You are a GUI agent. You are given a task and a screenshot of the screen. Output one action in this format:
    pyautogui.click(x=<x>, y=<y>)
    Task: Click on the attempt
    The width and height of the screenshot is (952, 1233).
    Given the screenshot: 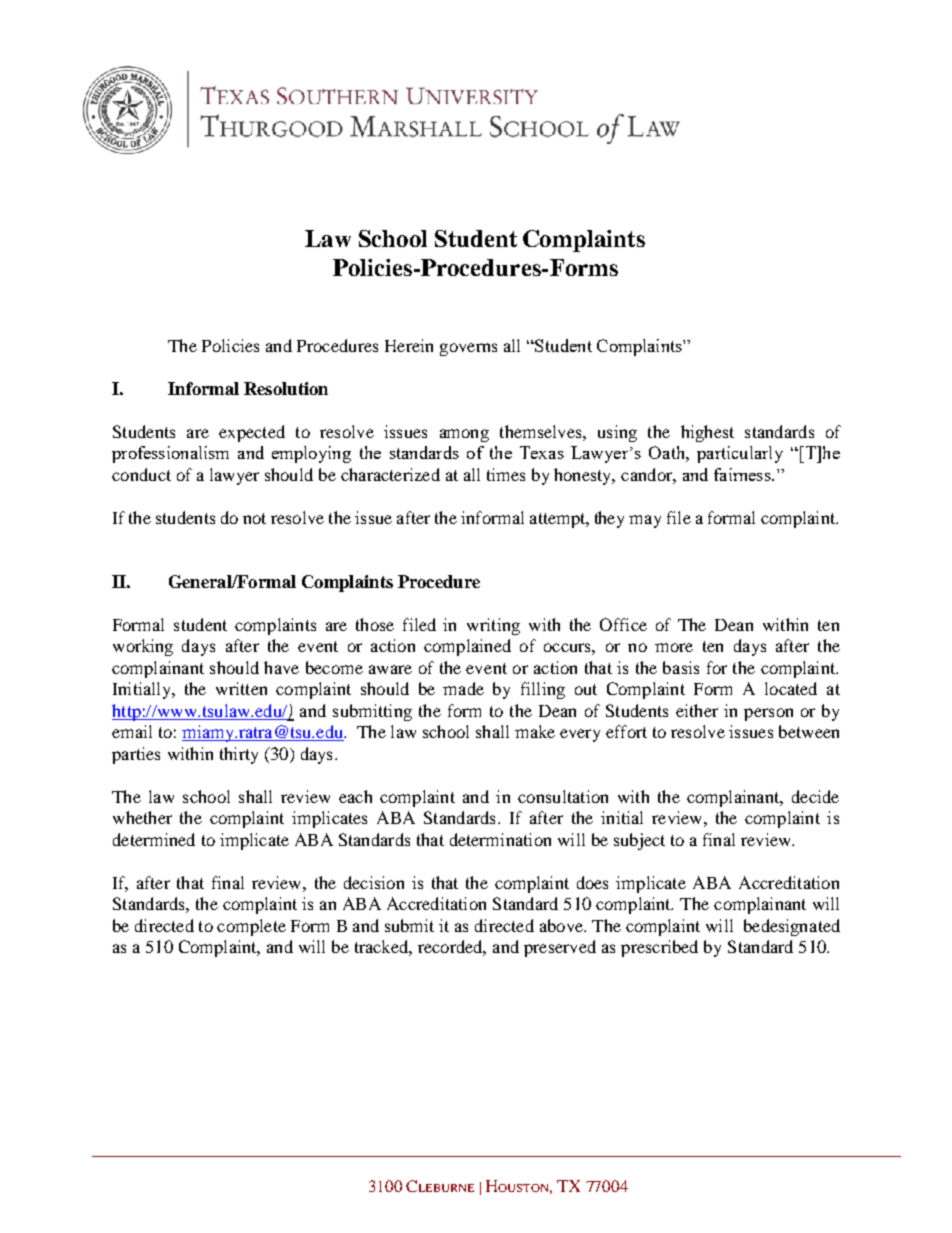 What is the action you would take?
    pyautogui.click(x=559, y=520)
